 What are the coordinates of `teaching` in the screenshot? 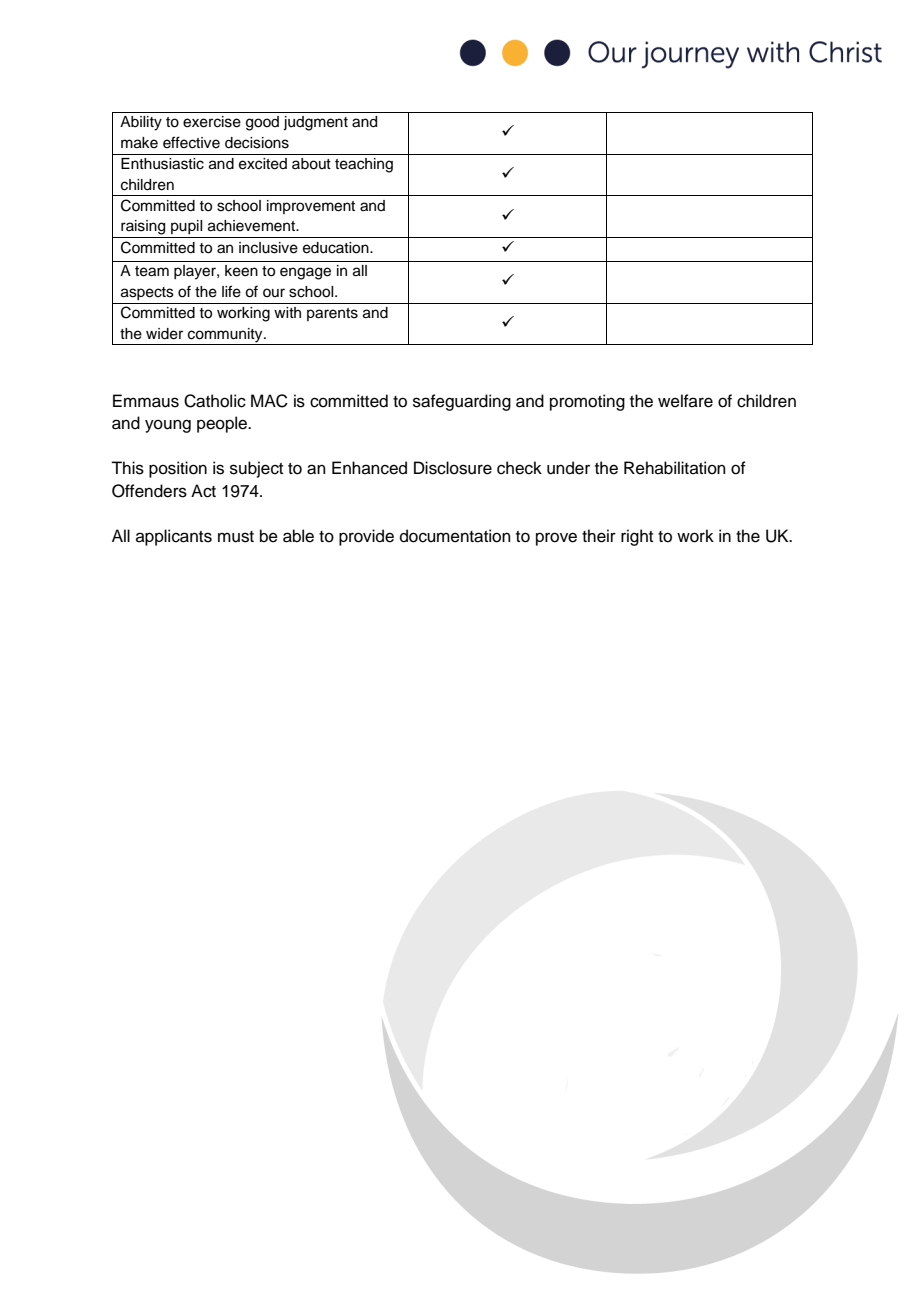 It's located at (364, 165).
